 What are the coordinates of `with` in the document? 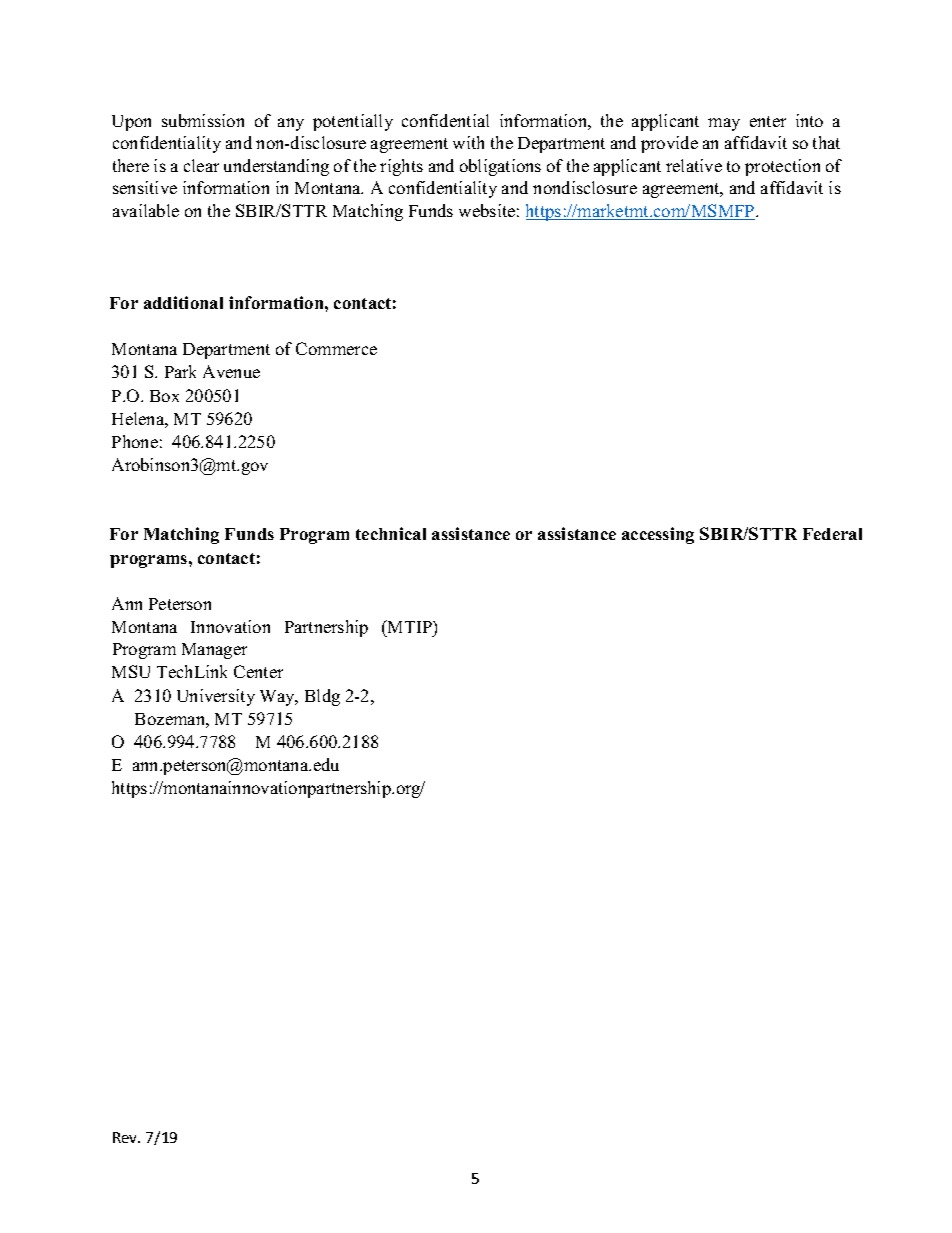 It's located at (468, 142).
